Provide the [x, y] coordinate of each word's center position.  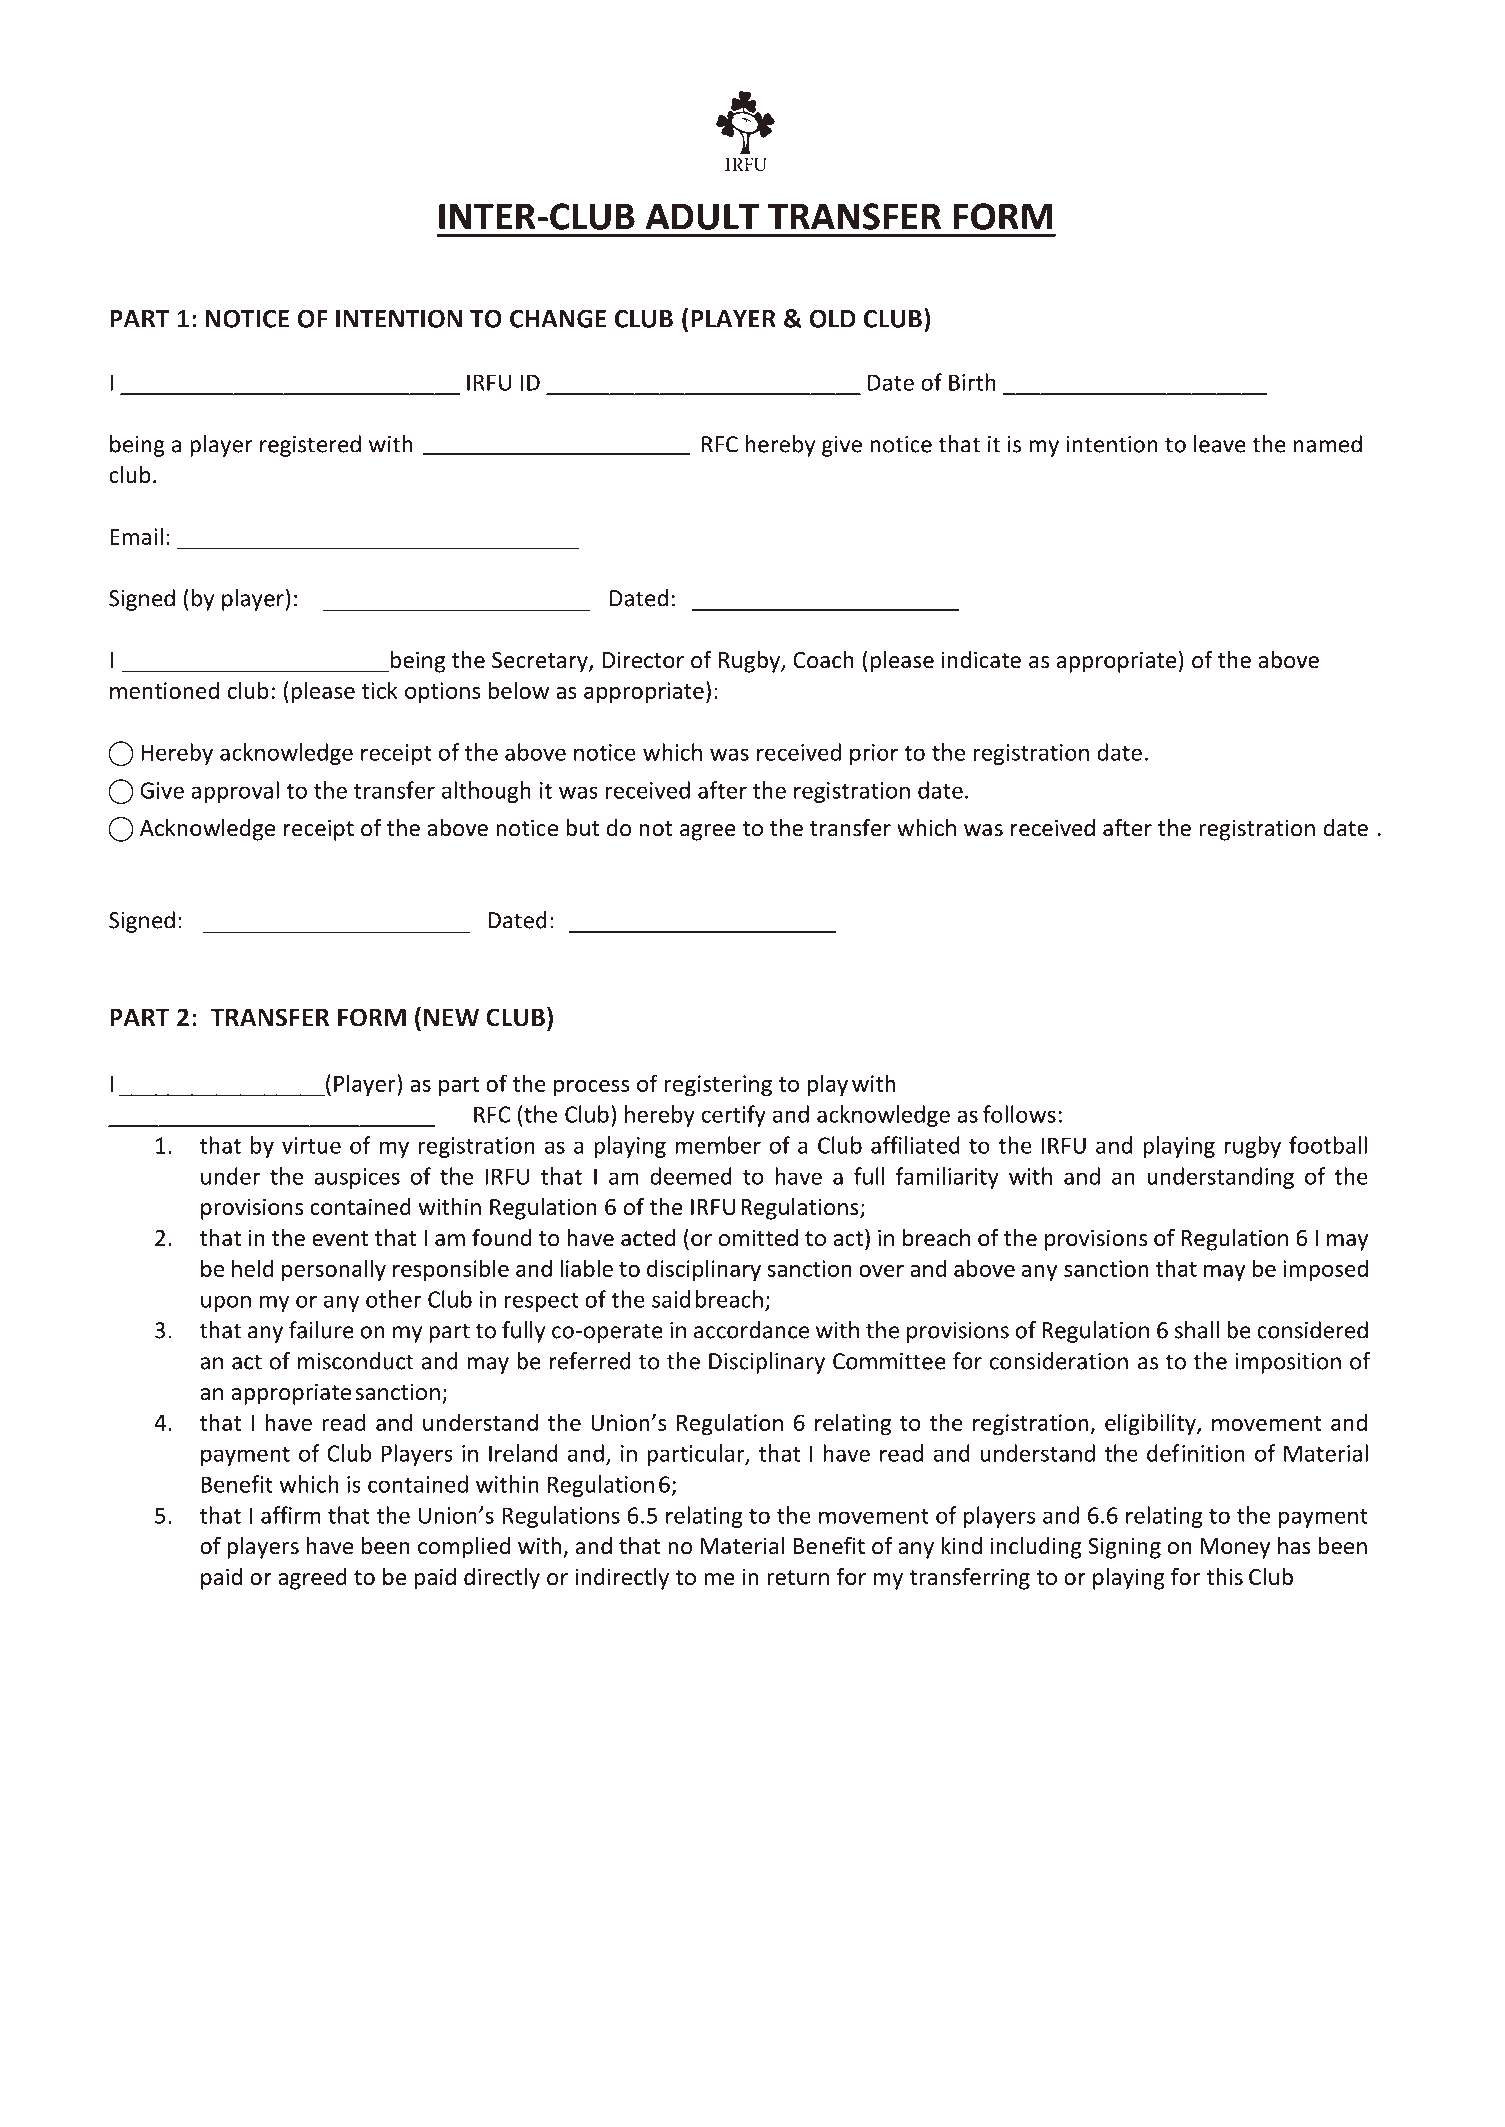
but [582, 828]
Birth [972, 382]
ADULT [702, 216]
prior [874, 754]
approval [235, 792]
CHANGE [558, 318]
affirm [291, 1515]
